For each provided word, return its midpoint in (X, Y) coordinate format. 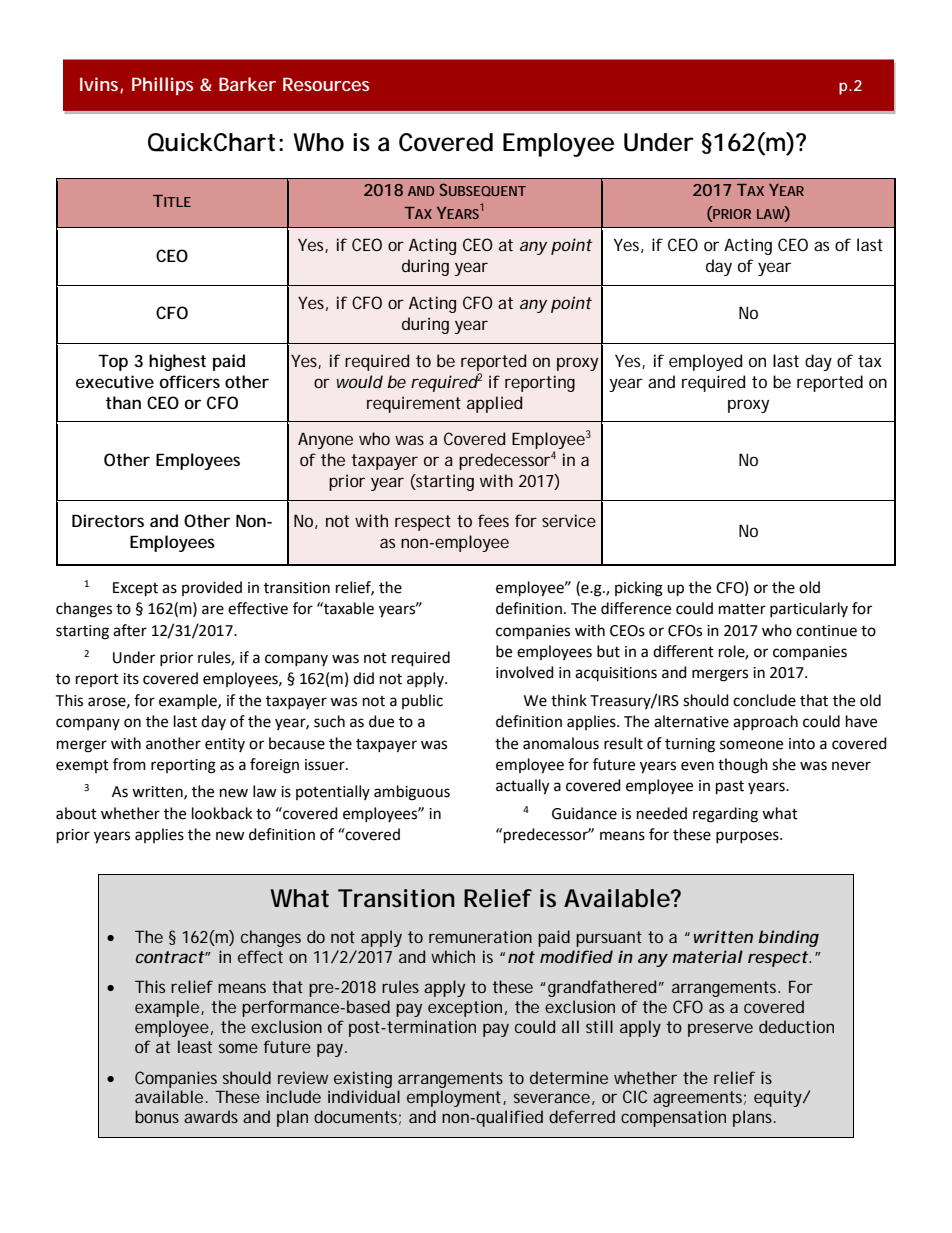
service (569, 520)
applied (494, 404)
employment (455, 1098)
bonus (157, 1116)
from (129, 764)
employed (705, 362)
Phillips (162, 86)
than (123, 402)
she (784, 764)
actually (522, 787)
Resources (326, 84)
